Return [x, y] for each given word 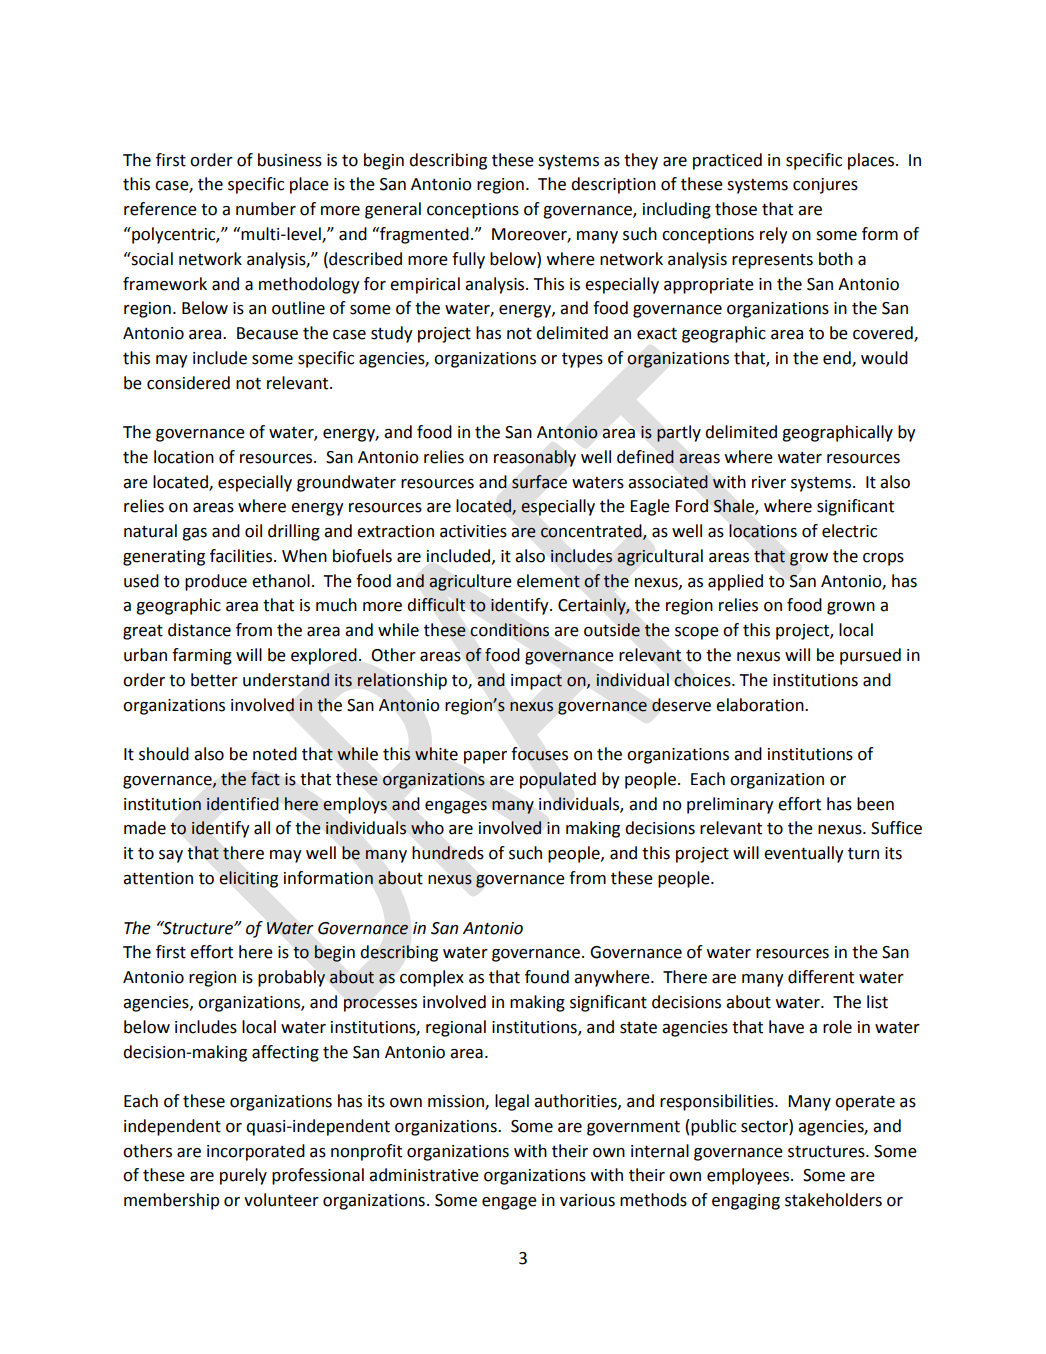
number [266, 209]
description [613, 185]
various [587, 1200]
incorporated [256, 1152]
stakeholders [833, 1200]
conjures [825, 186]
